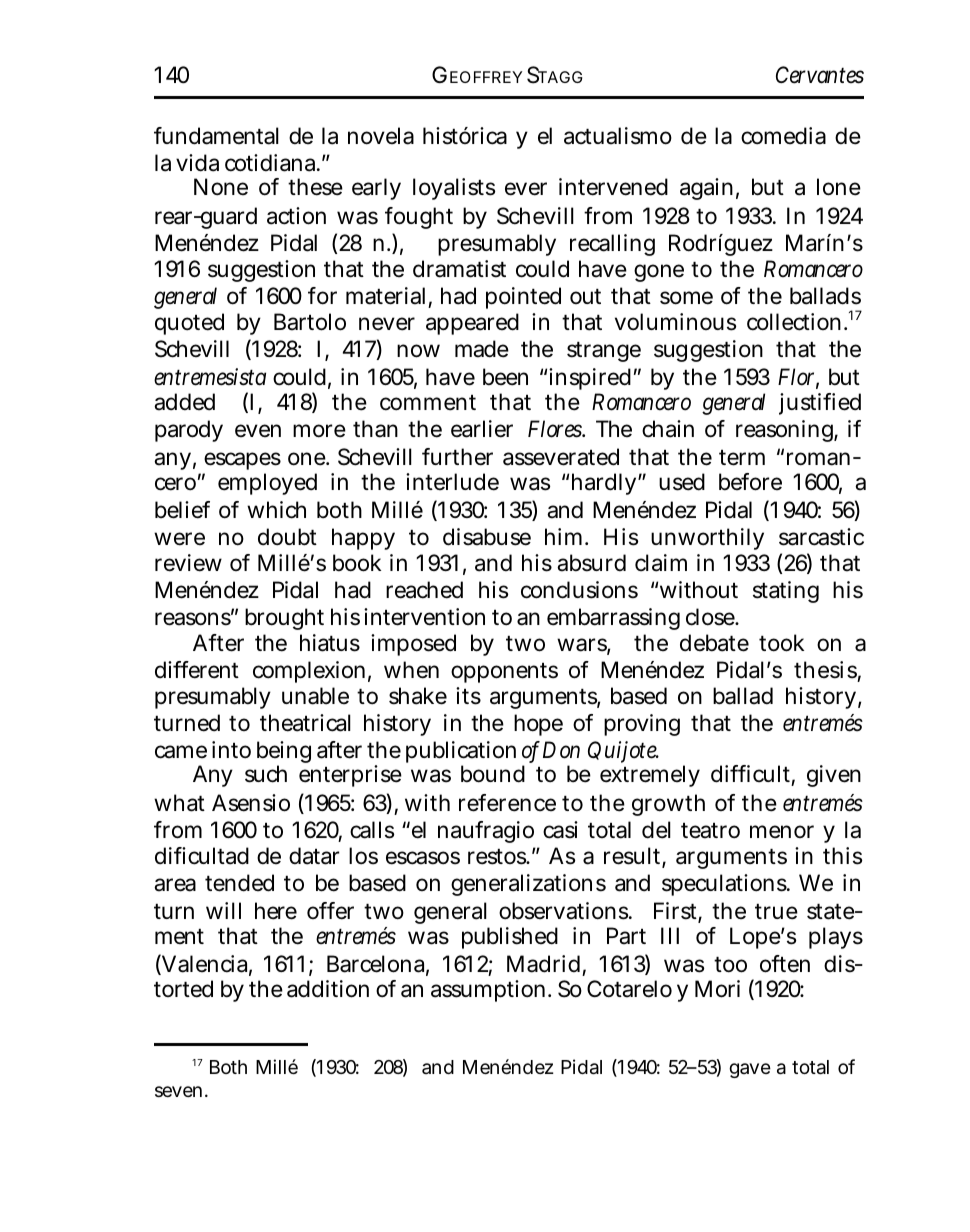  What do you see at coordinates (242, 461) in the screenshot?
I see `escapes` at bounding box center [242, 461].
